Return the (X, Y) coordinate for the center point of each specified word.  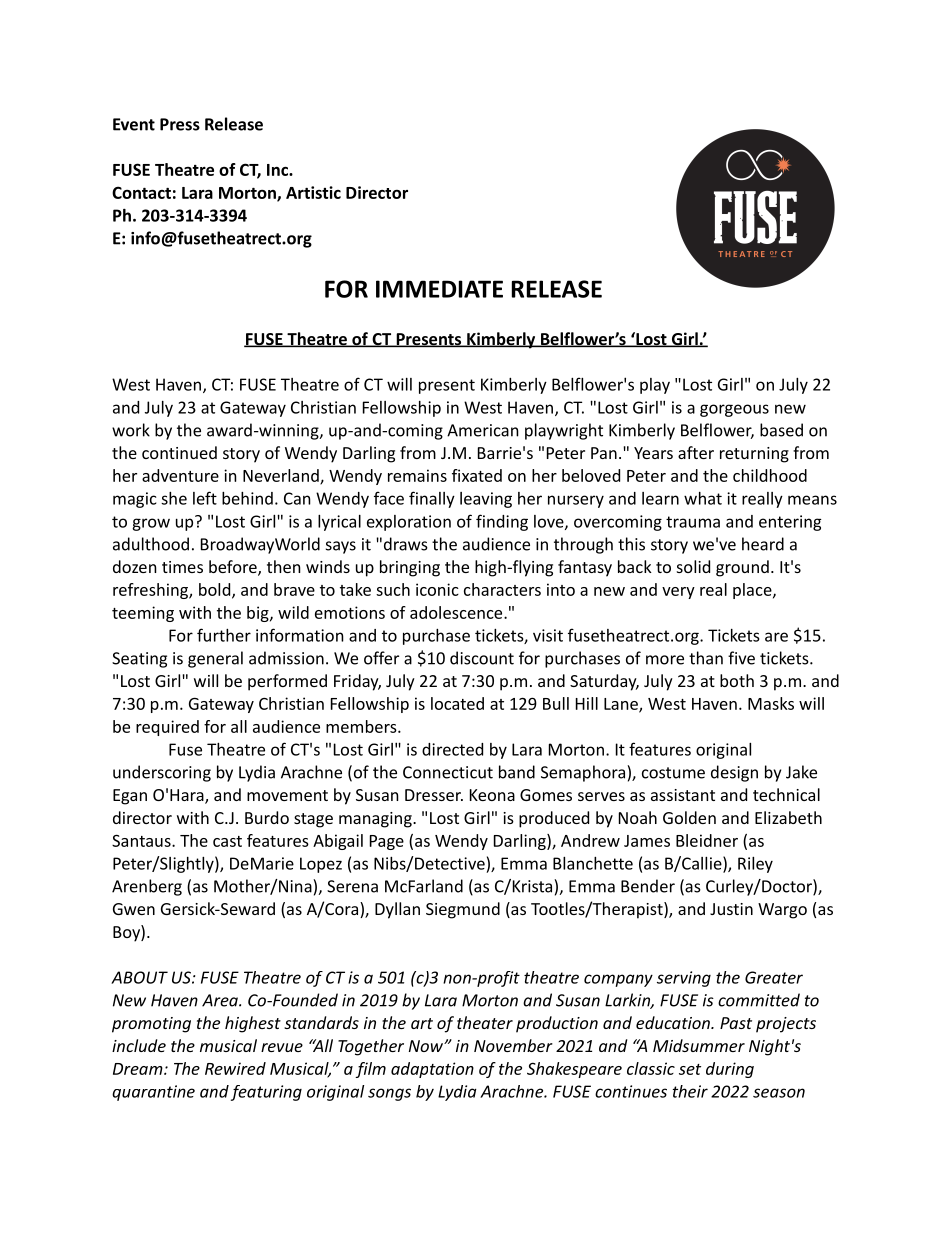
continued (179, 452)
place (753, 591)
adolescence (457, 612)
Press (180, 124)
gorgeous (734, 410)
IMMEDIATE (439, 289)
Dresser (434, 795)
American (483, 430)
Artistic (313, 192)
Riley (755, 865)
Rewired (235, 1068)
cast (227, 841)
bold (214, 589)
